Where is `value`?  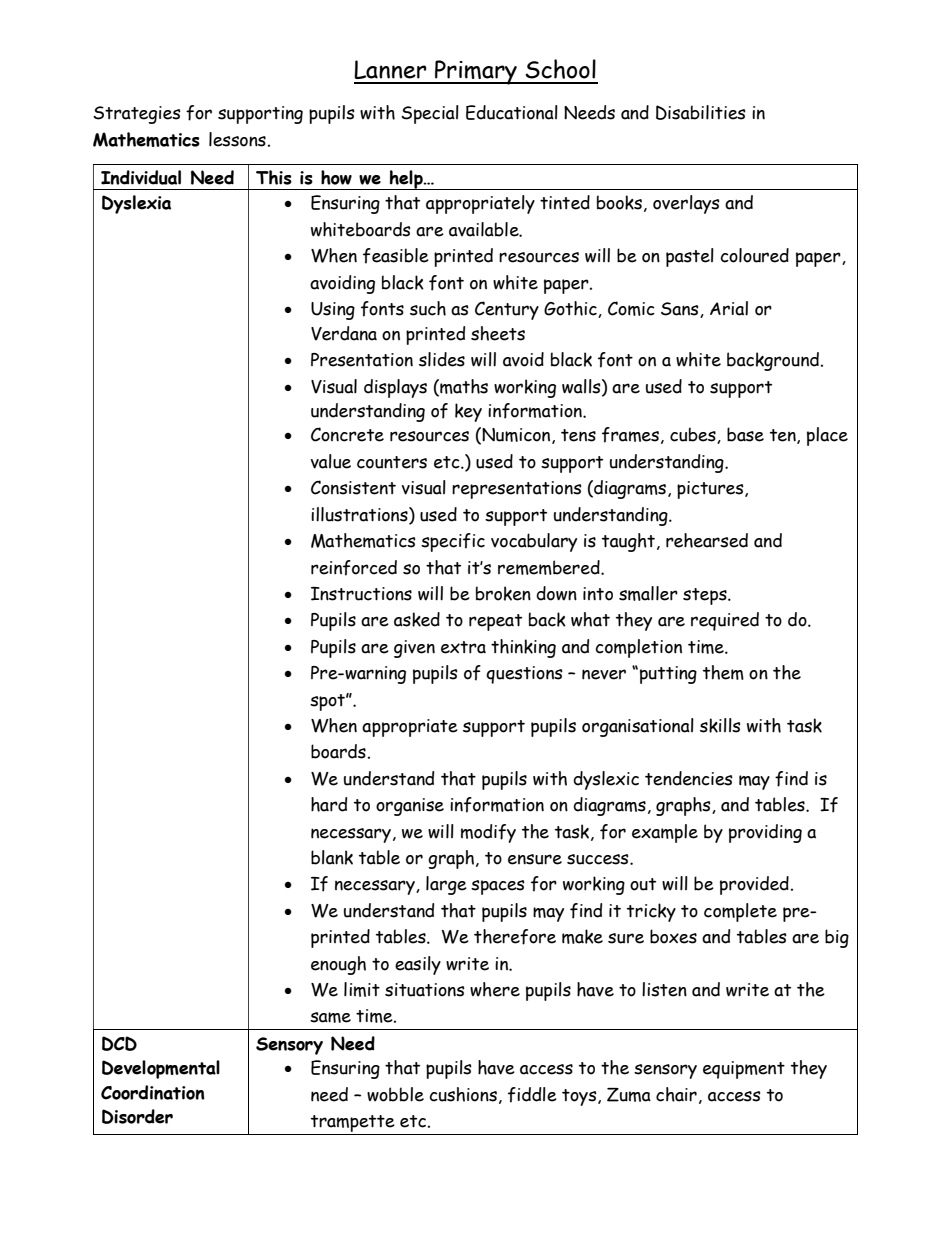
value is located at coordinates (331, 461).
